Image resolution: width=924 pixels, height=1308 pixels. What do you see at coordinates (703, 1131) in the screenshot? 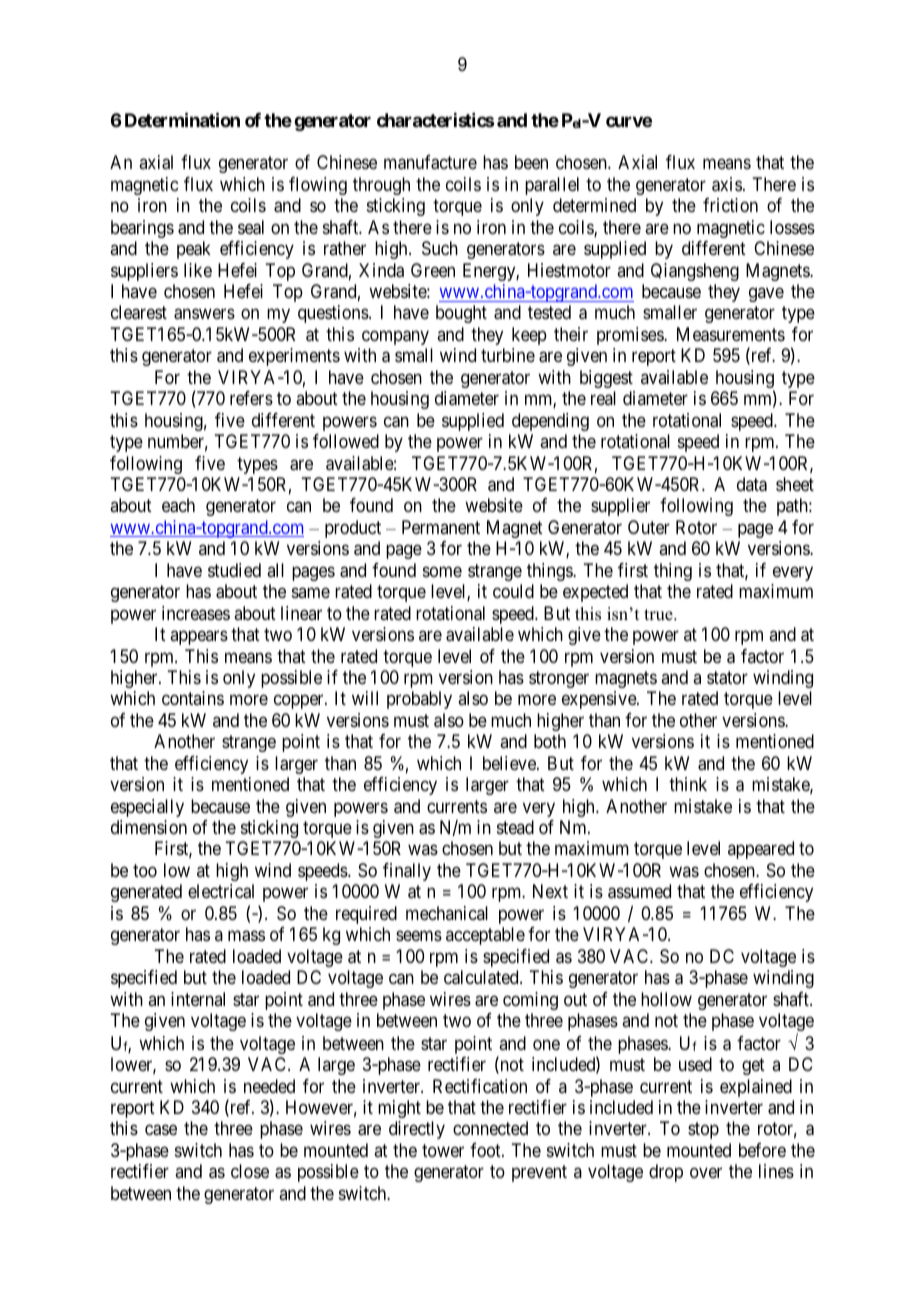
I see `stop` at bounding box center [703, 1131].
